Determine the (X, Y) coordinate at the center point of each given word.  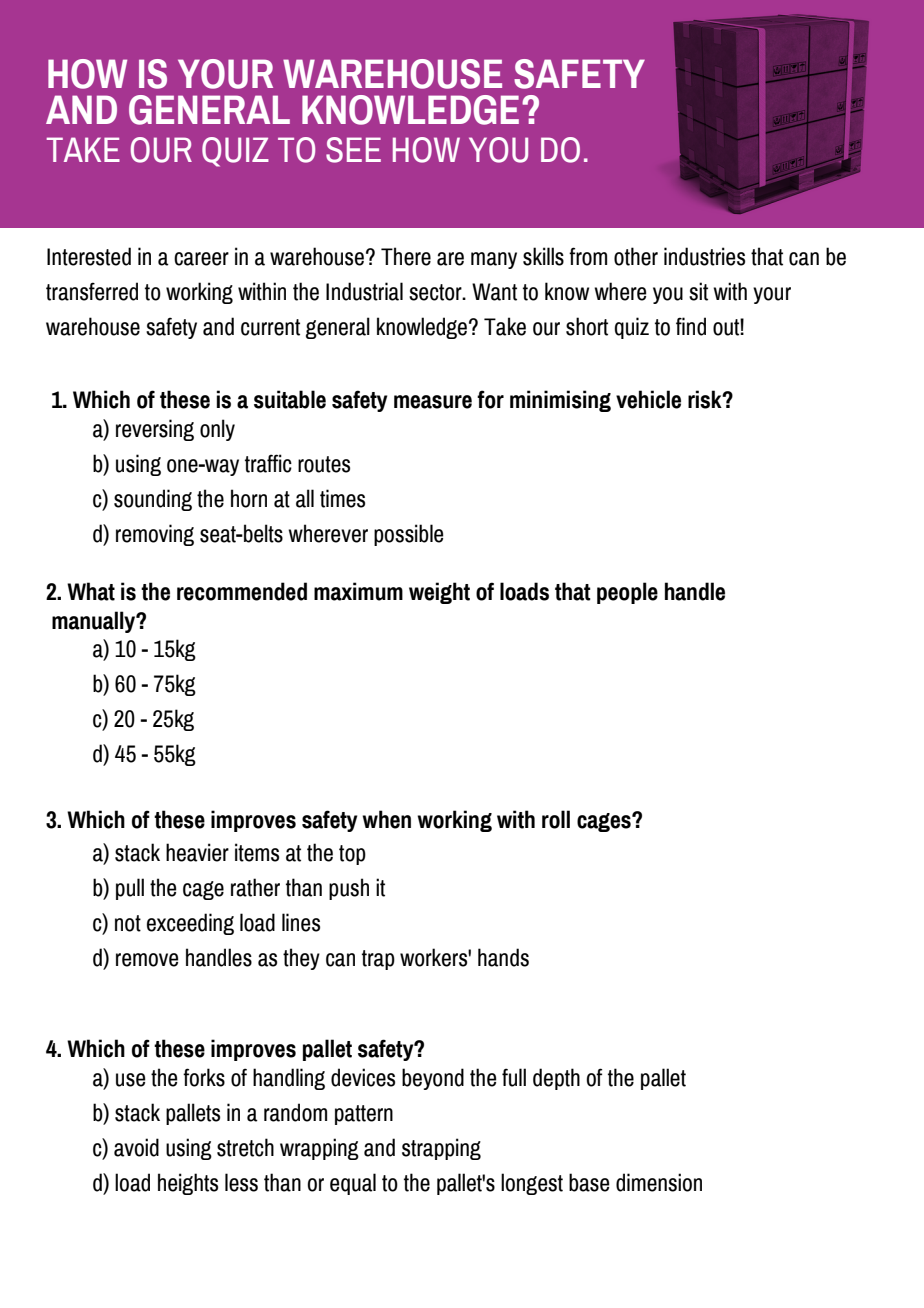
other (636, 256)
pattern (364, 1115)
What (91, 591)
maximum (358, 591)
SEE (353, 150)
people (627, 593)
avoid (136, 1147)
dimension (659, 1182)
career (201, 259)
